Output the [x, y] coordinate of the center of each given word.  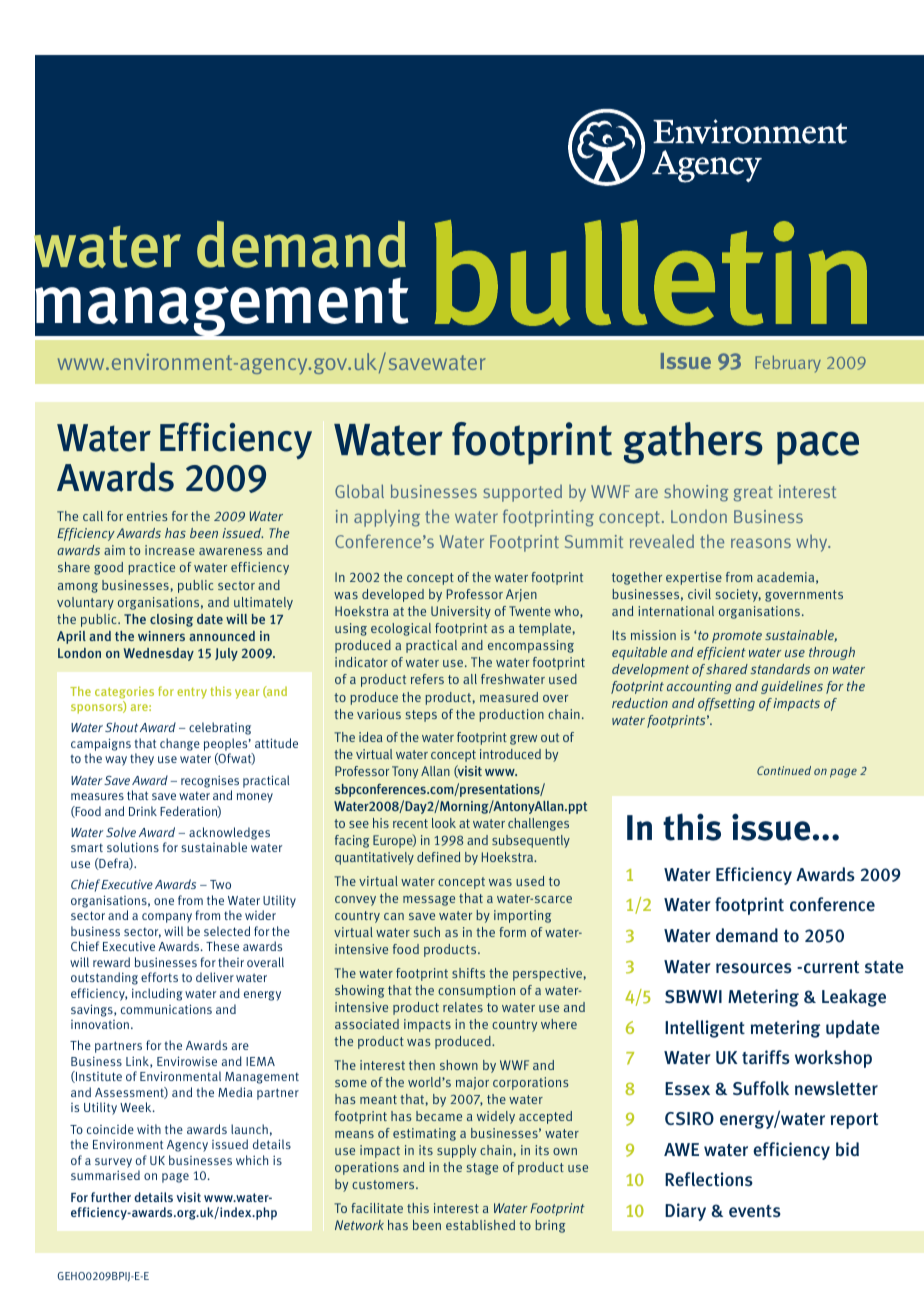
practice [151, 568]
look [444, 823]
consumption [476, 991]
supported [522, 493]
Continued [784, 770]
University [461, 612]
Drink [143, 811]
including [157, 994]
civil [699, 594]
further [111, 1197]
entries [147, 516]
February [788, 364]
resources [754, 968]
